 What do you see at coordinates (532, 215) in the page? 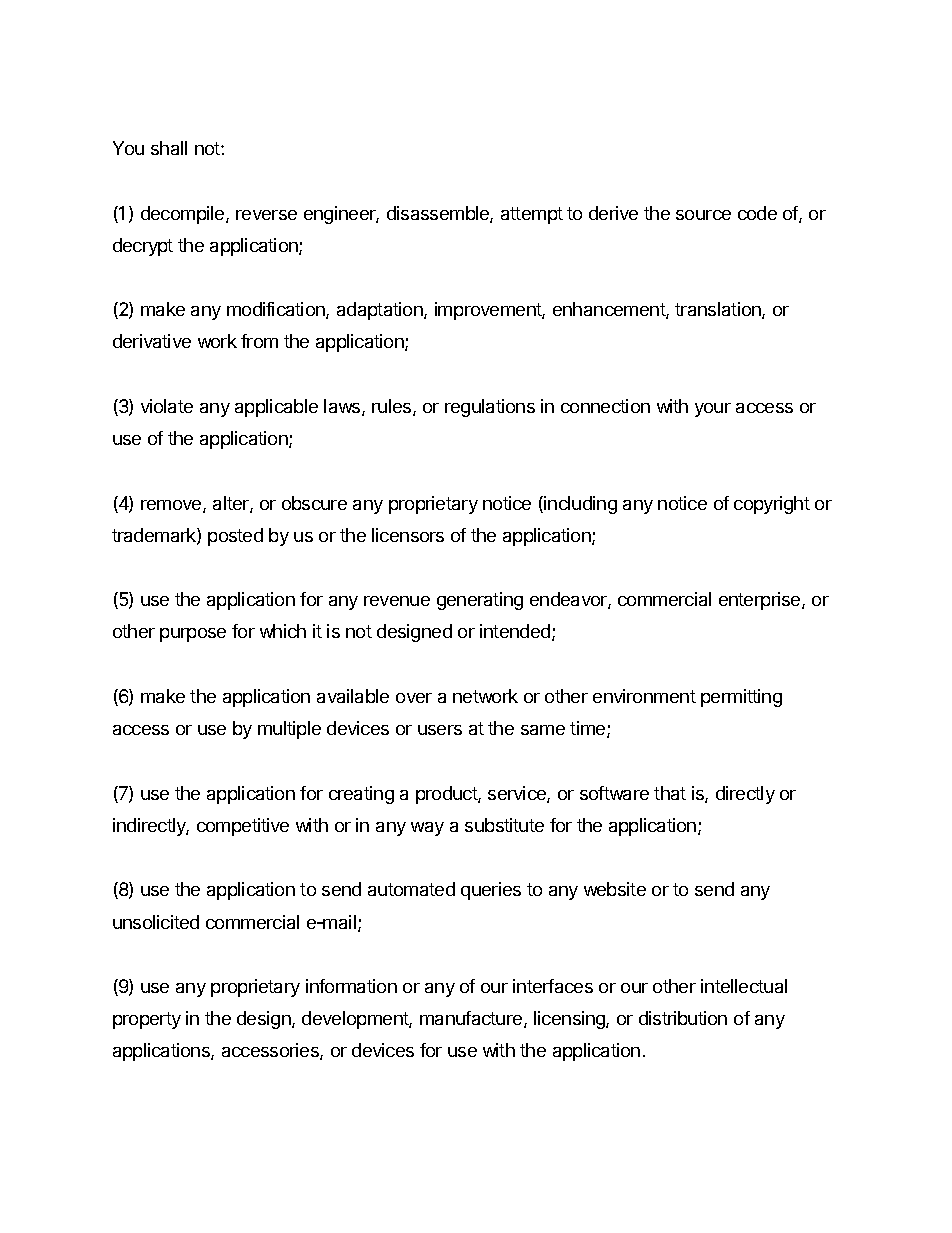
I see `attempt` at bounding box center [532, 215].
